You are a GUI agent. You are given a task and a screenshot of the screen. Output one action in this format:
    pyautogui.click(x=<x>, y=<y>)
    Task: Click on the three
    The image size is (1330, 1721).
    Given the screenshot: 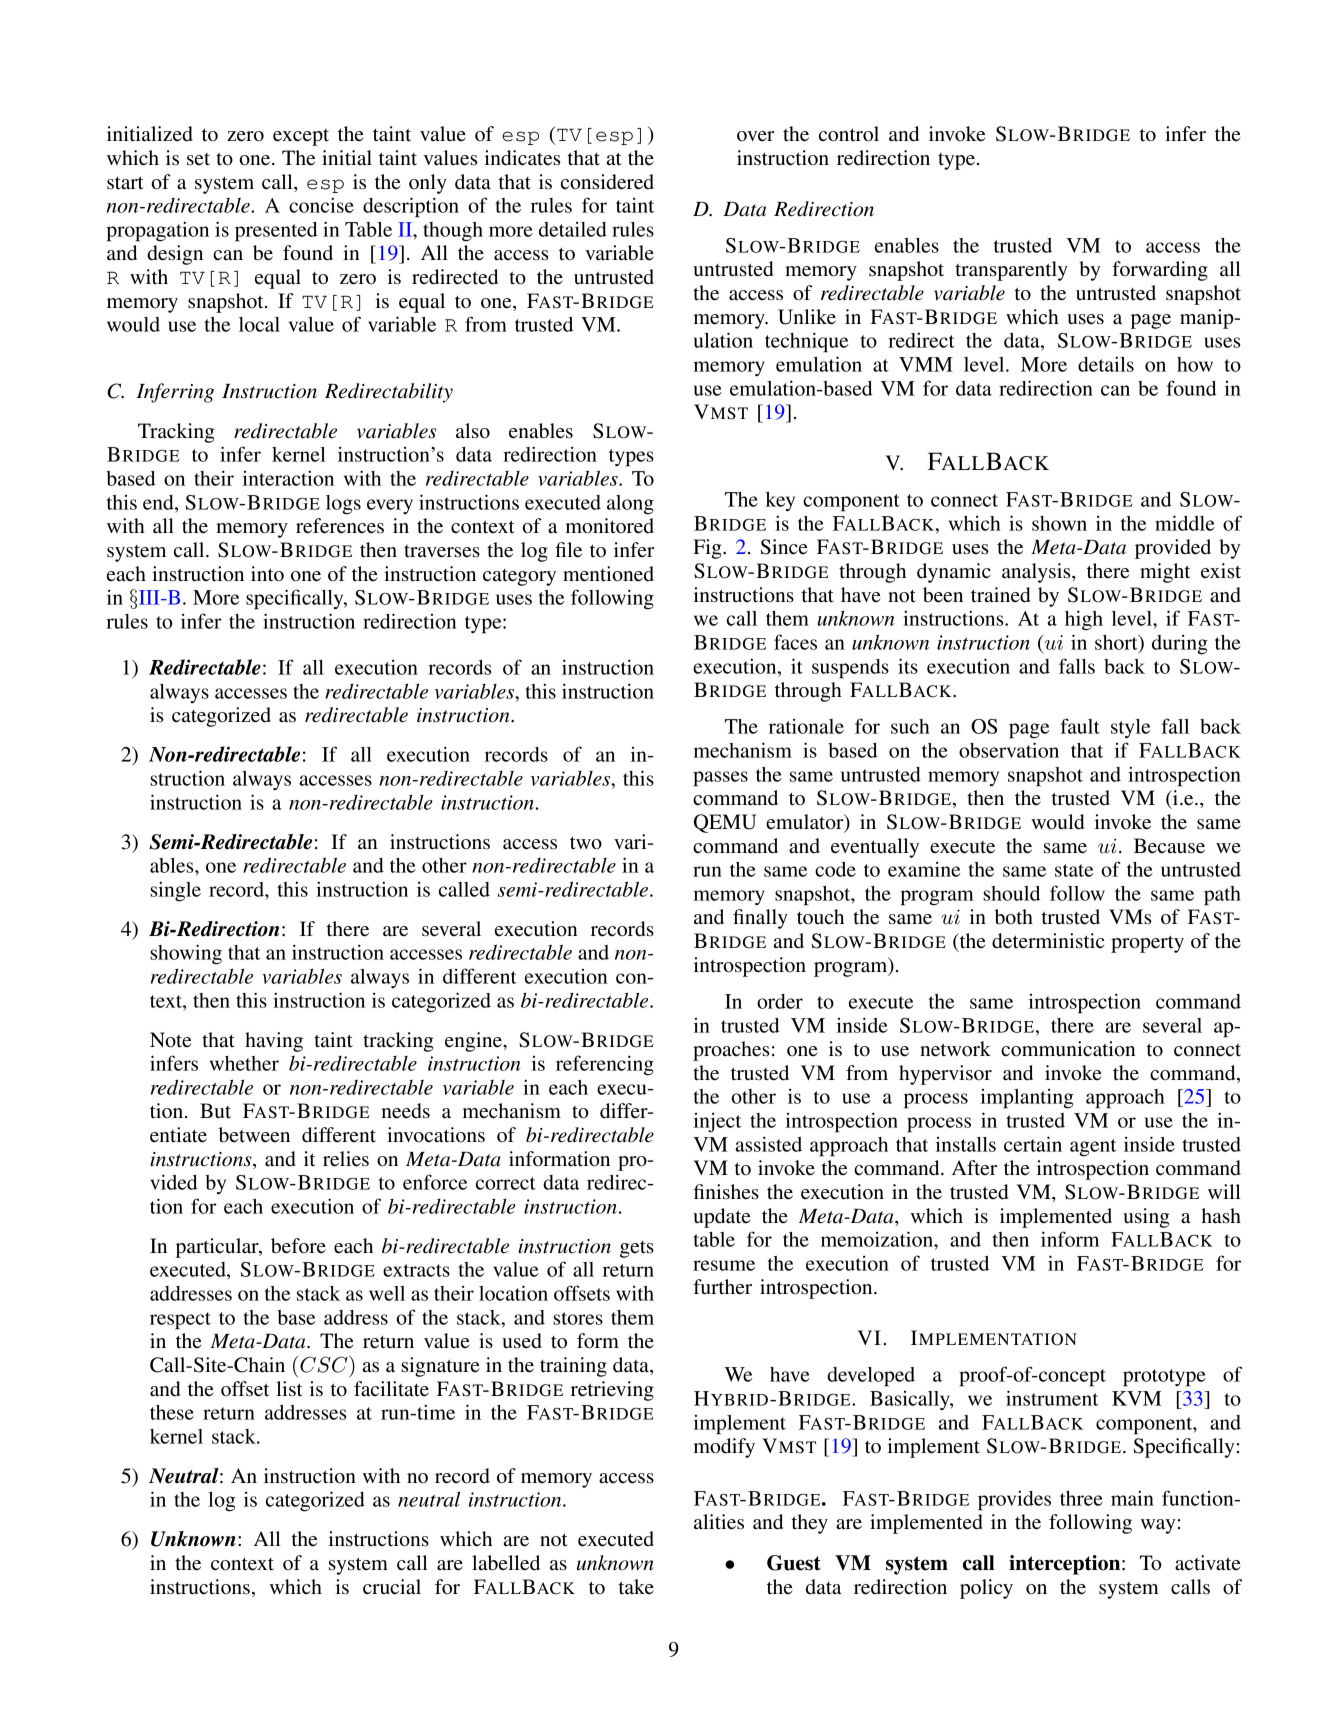 What is the action you would take?
    pyautogui.click(x=1081, y=1498)
